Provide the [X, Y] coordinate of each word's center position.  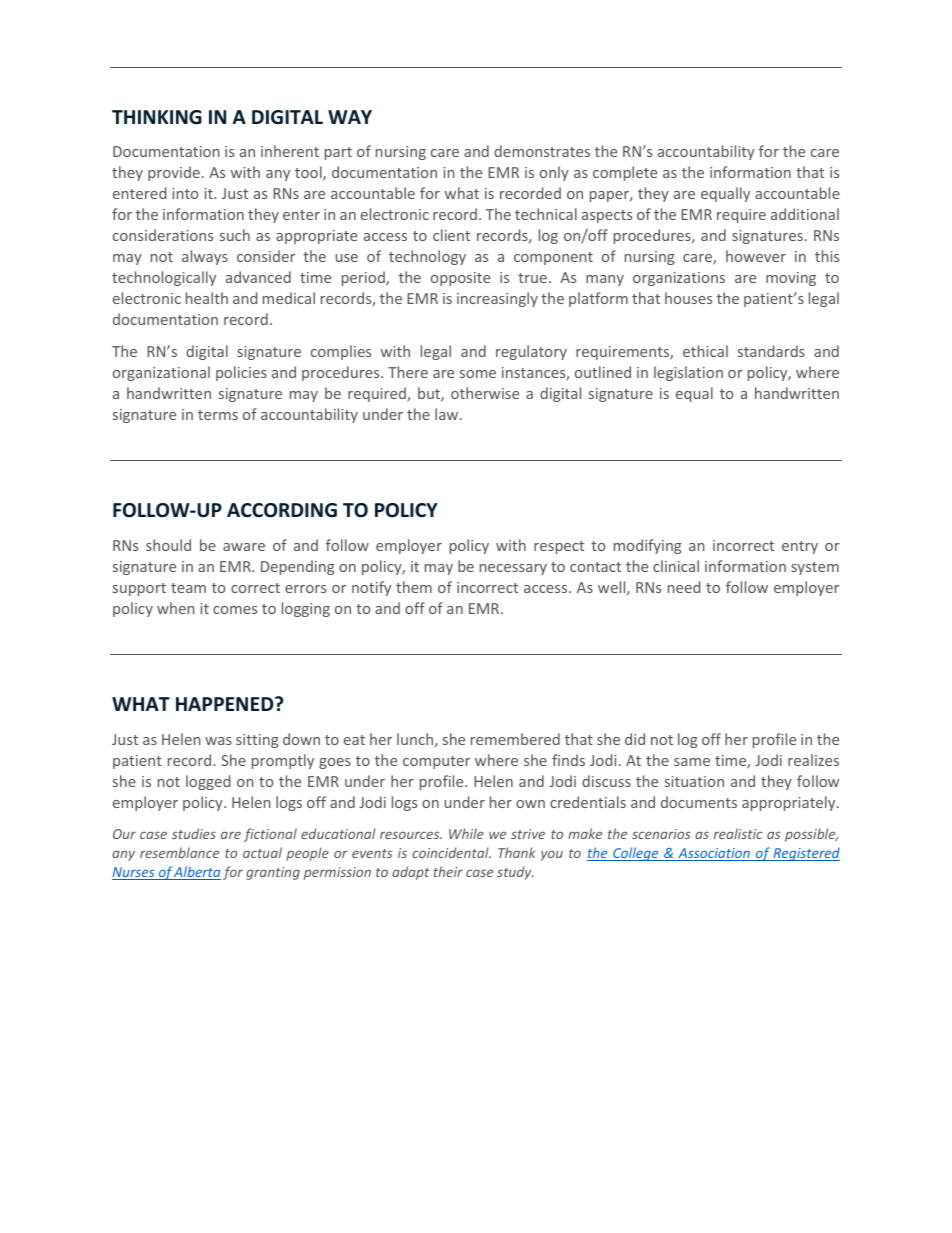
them [414, 587]
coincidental [451, 852]
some [478, 374]
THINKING [157, 117]
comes [235, 610]
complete [625, 173]
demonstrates [542, 151]
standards [771, 351]
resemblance [179, 852]
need [684, 587]
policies [241, 373]
